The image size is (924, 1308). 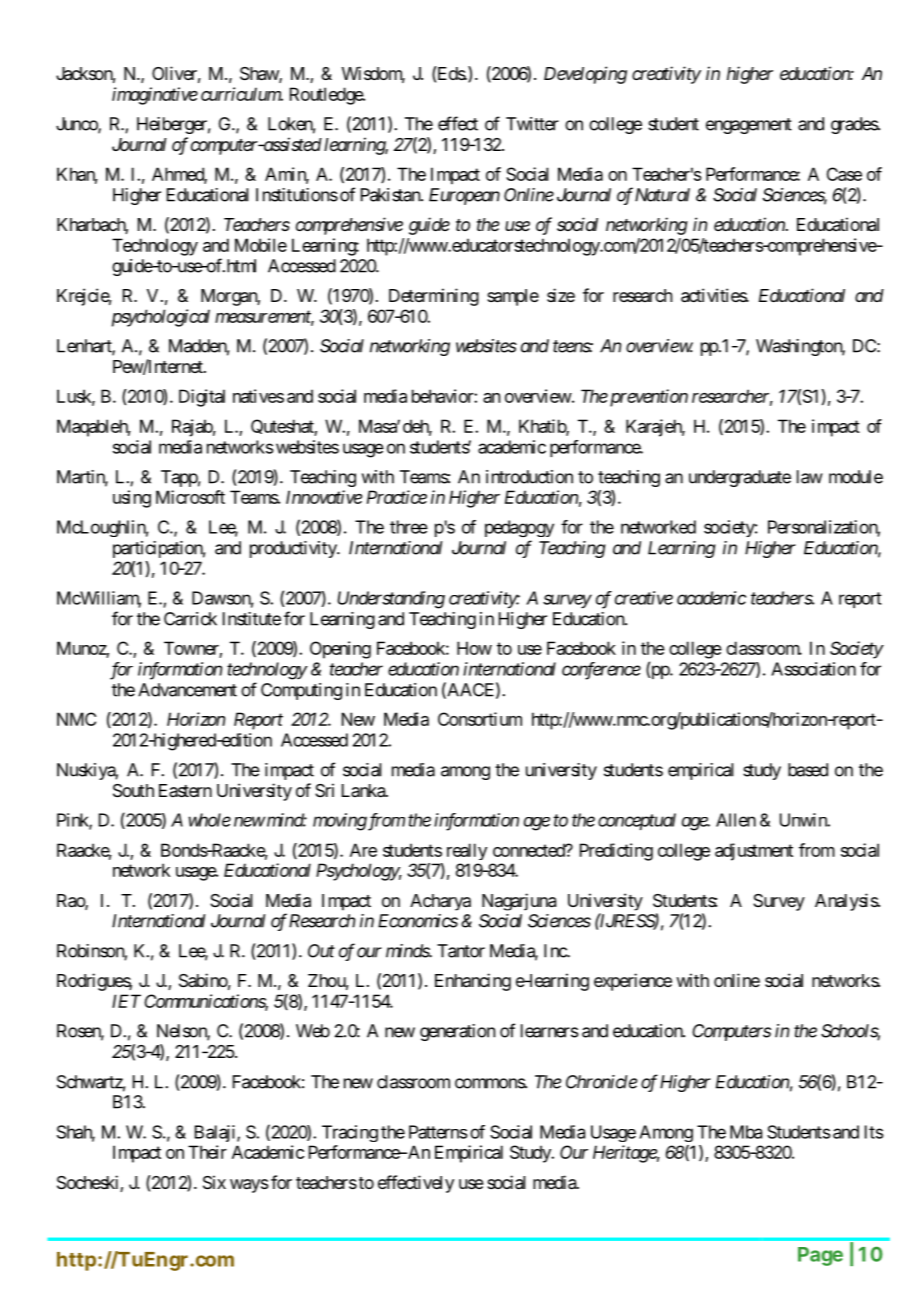 What do you see at coordinates (214, 1182) in the screenshot?
I see `Six` at bounding box center [214, 1182].
